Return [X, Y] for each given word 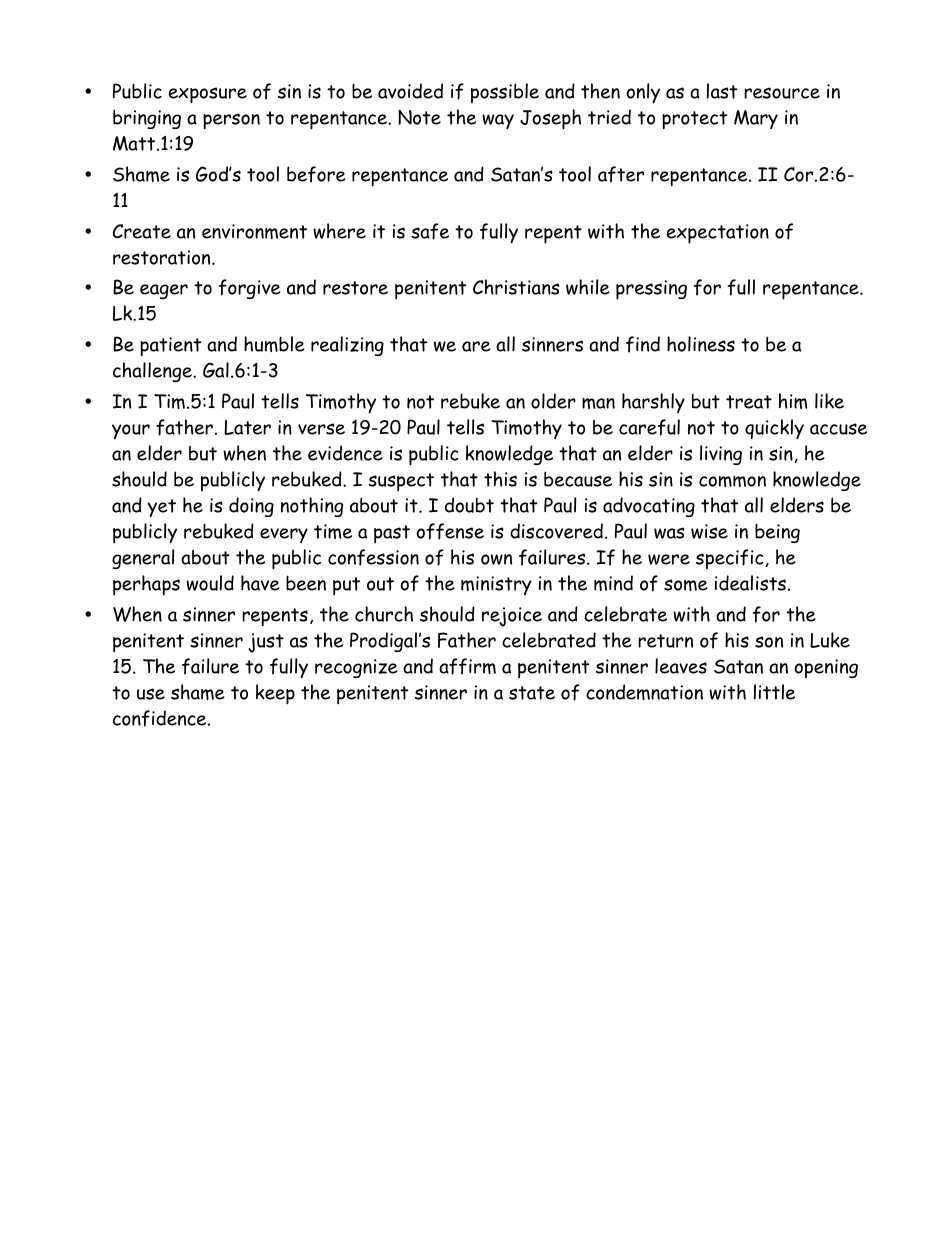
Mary [756, 119]
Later [247, 427]
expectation [718, 234]
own [496, 559]
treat [749, 402]
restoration [163, 257]
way [498, 121]
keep [275, 694]
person [231, 121]
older [553, 401]
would [210, 583]
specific [730, 559]
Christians [516, 287]
